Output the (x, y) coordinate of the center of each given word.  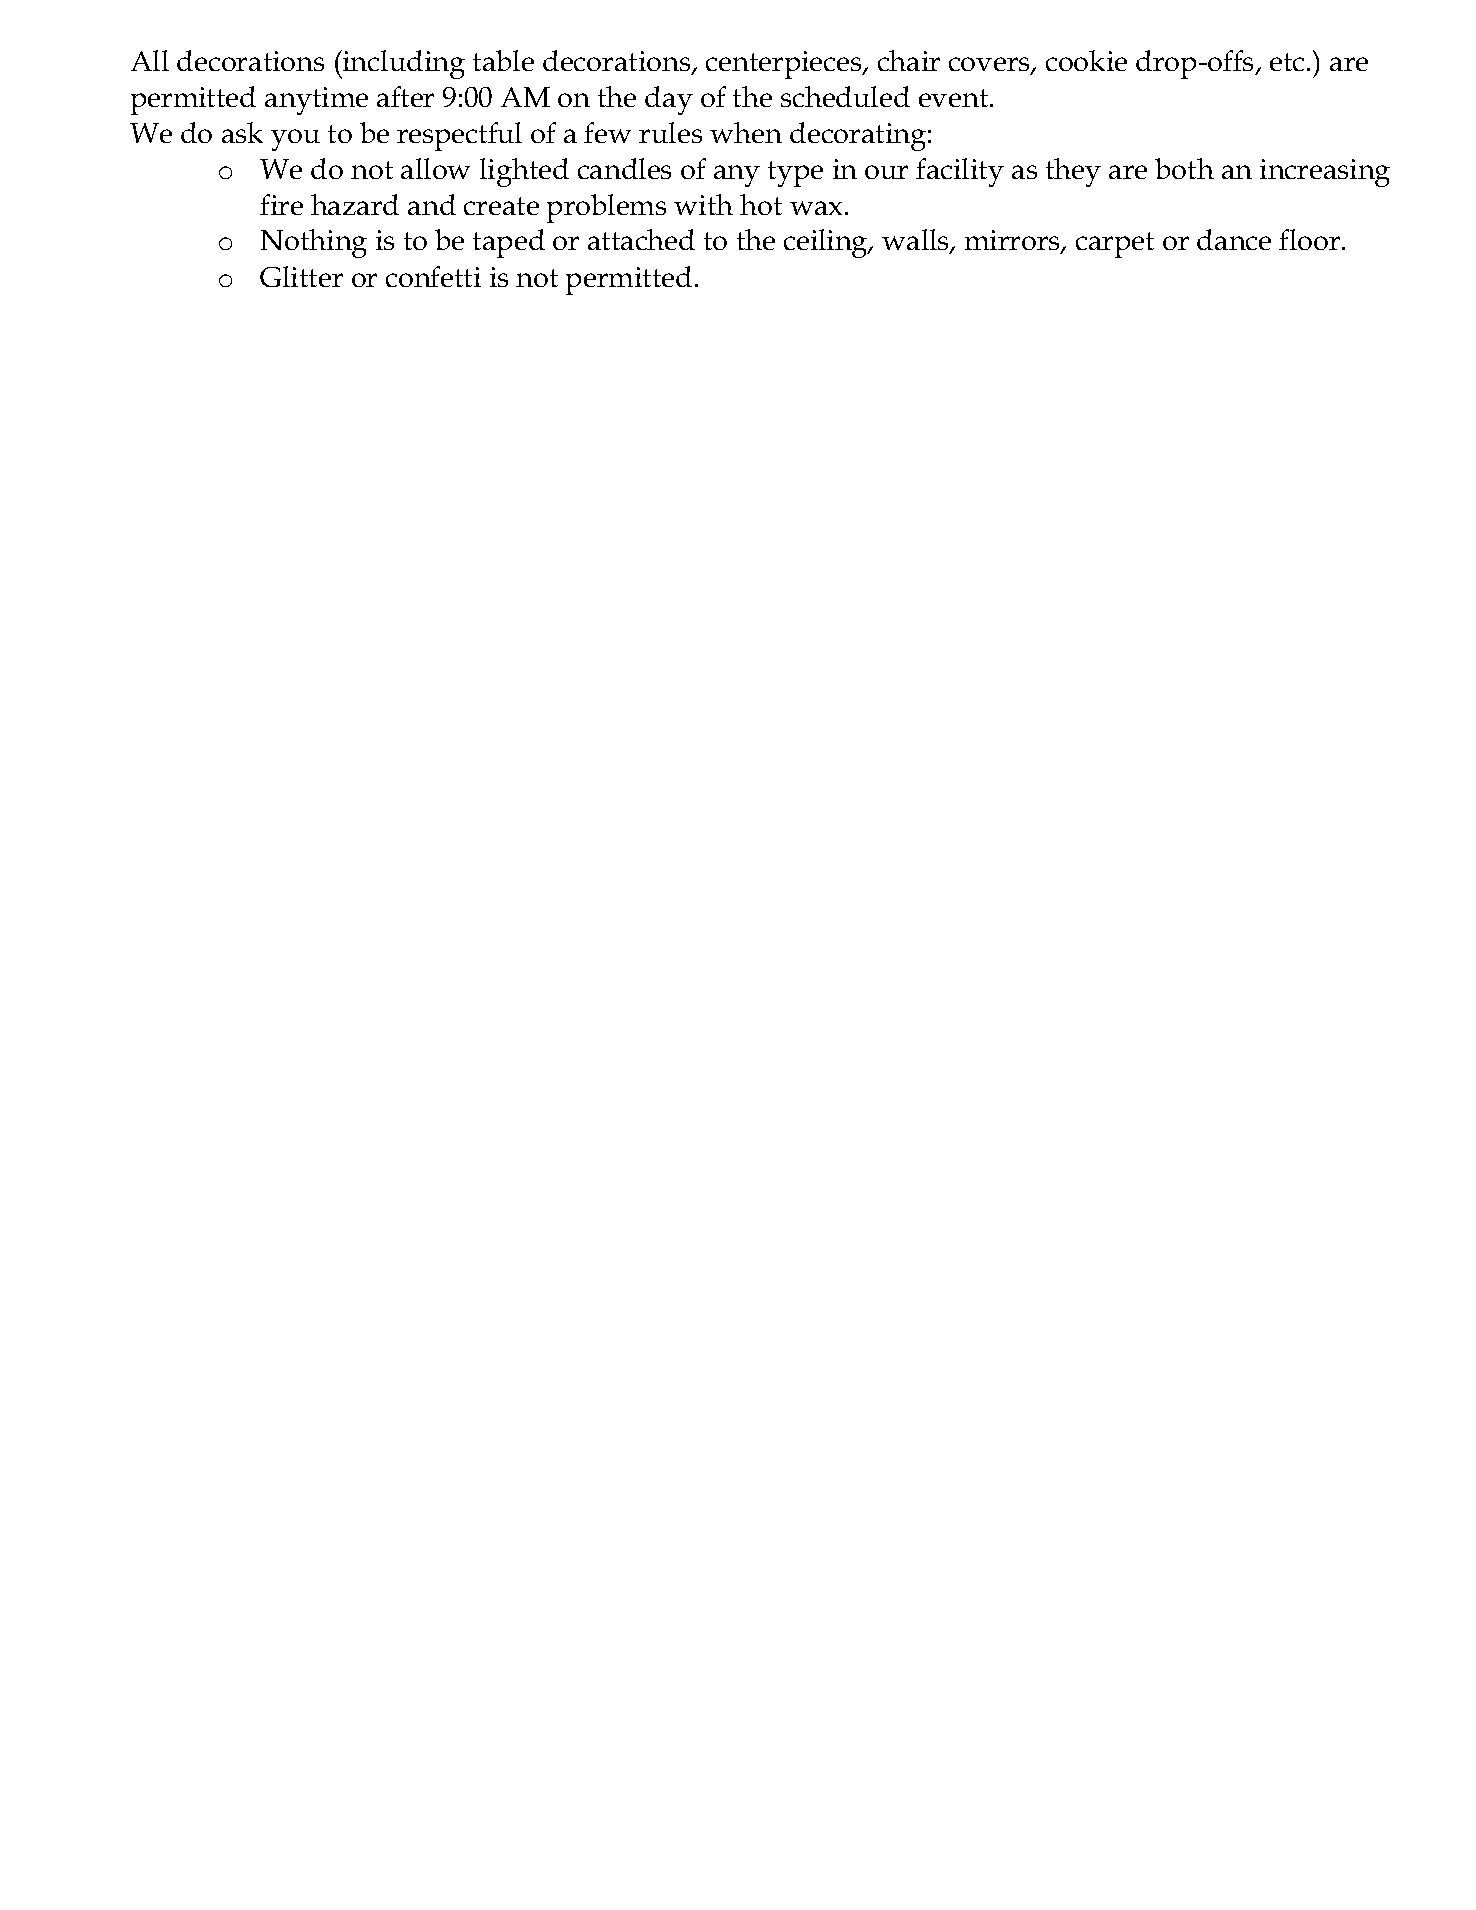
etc (1287, 62)
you (295, 140)
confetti (433, 276)
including (403, 64)
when (746, 132)
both (1184, 168)
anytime (316, 101)
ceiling (827, 243)
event (955, 98)
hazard (355, 204)
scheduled (845, 96)
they (1073, 172)
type (795, 174)
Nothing (314, 243)
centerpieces (785, 65)
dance (1234, 239)
